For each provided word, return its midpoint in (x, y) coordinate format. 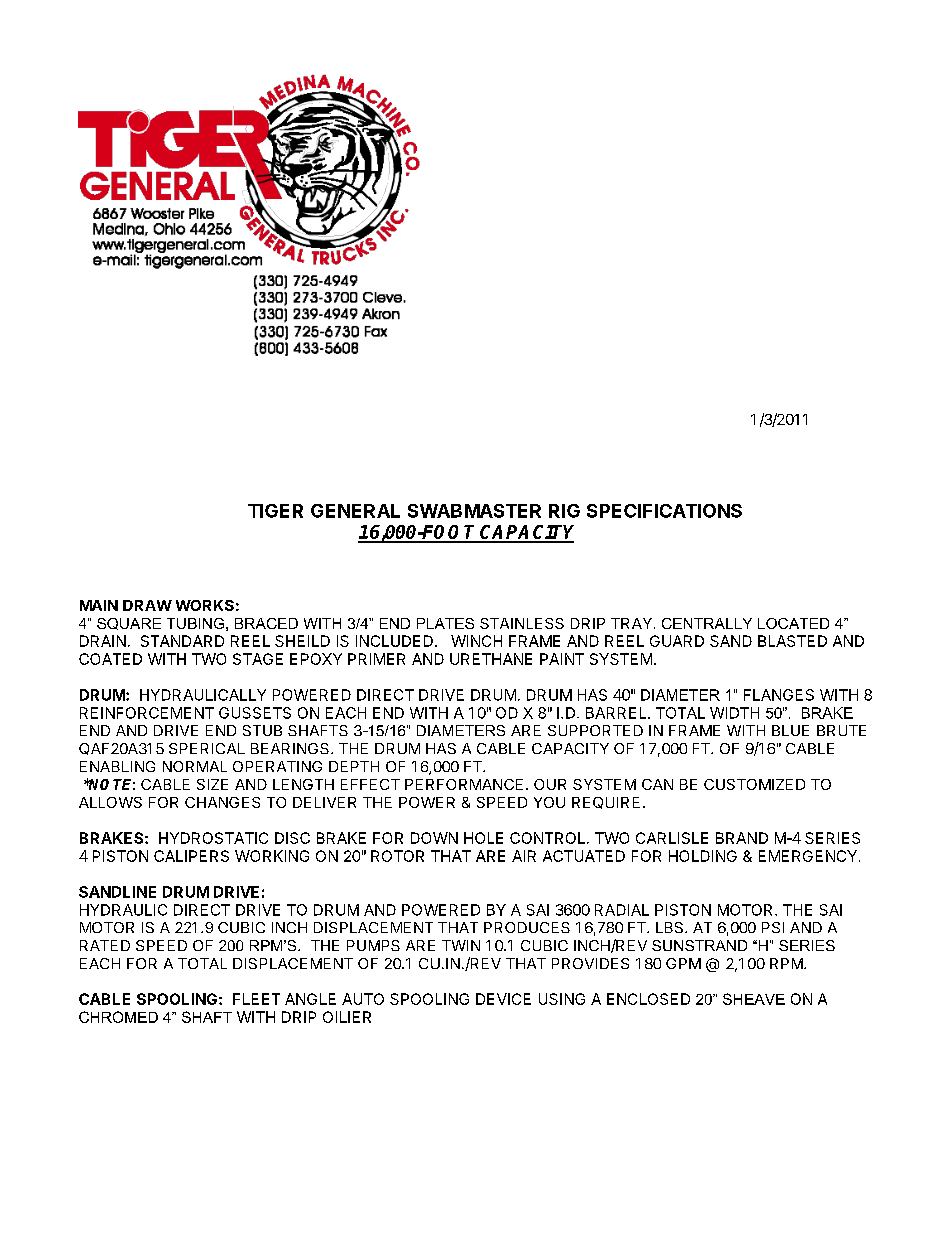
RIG (564, 511)
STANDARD (182, 641)
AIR (524, 856)
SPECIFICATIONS (664, 511)
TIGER (275, 511)
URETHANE (491, 659)
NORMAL (195, 766)
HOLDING (703, 856)
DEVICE (503, 999)
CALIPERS (191, 856)
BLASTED (792, 641)
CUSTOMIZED (754, 784)
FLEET (256, 999)
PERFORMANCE (464, 784)
